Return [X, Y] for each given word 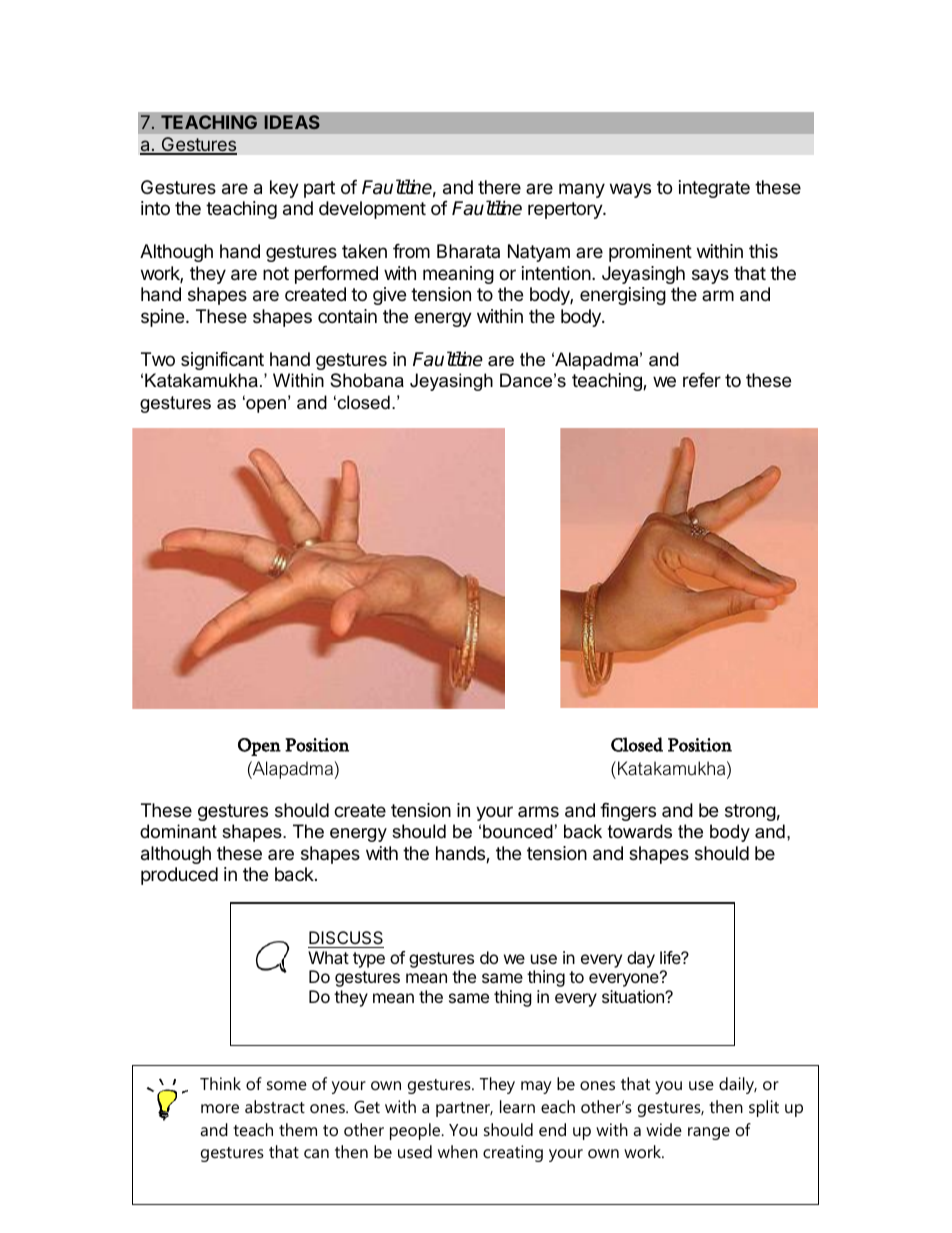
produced [179, 876]
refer [702, 380]
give [389, 296]
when [458, 1151]
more [220, 1108]
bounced [518, 831]
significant [222, 361]
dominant [178, 831]
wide [664, 1129]
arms [538, 811]
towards [640, 831]
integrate [714, 189]
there [499, 187]
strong [750, 812]
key [284, 189]
